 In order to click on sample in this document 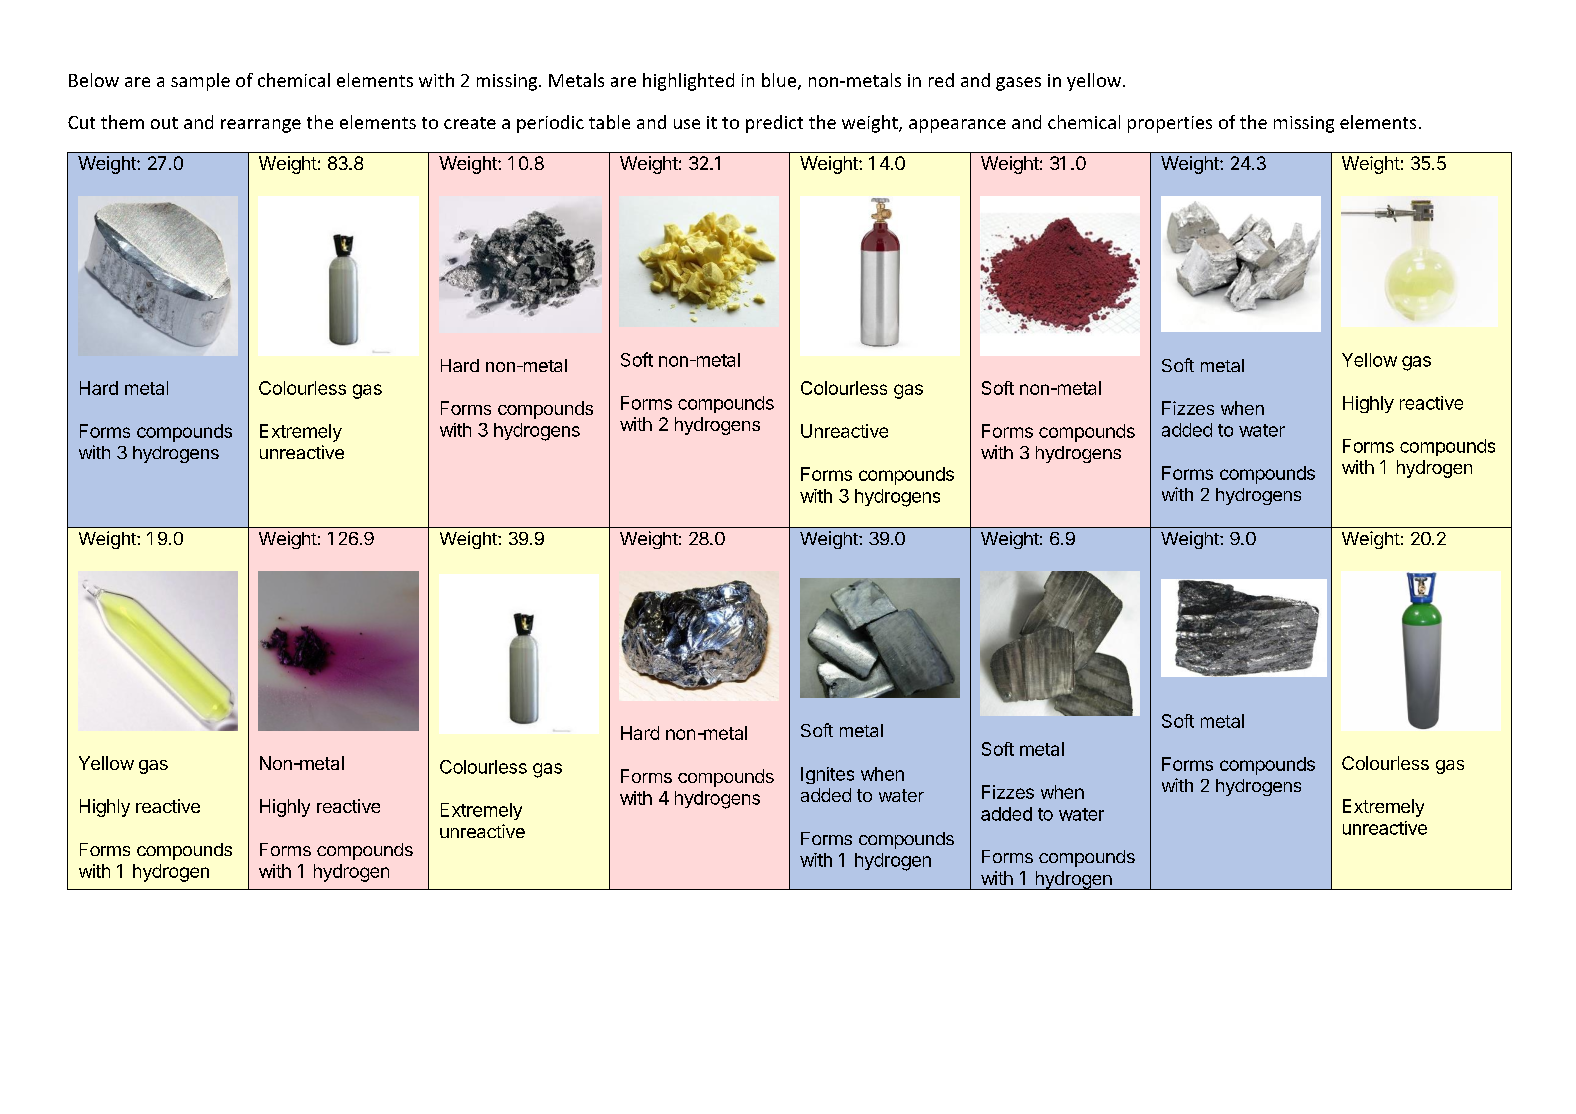, I will do `click(200, 82)`.
